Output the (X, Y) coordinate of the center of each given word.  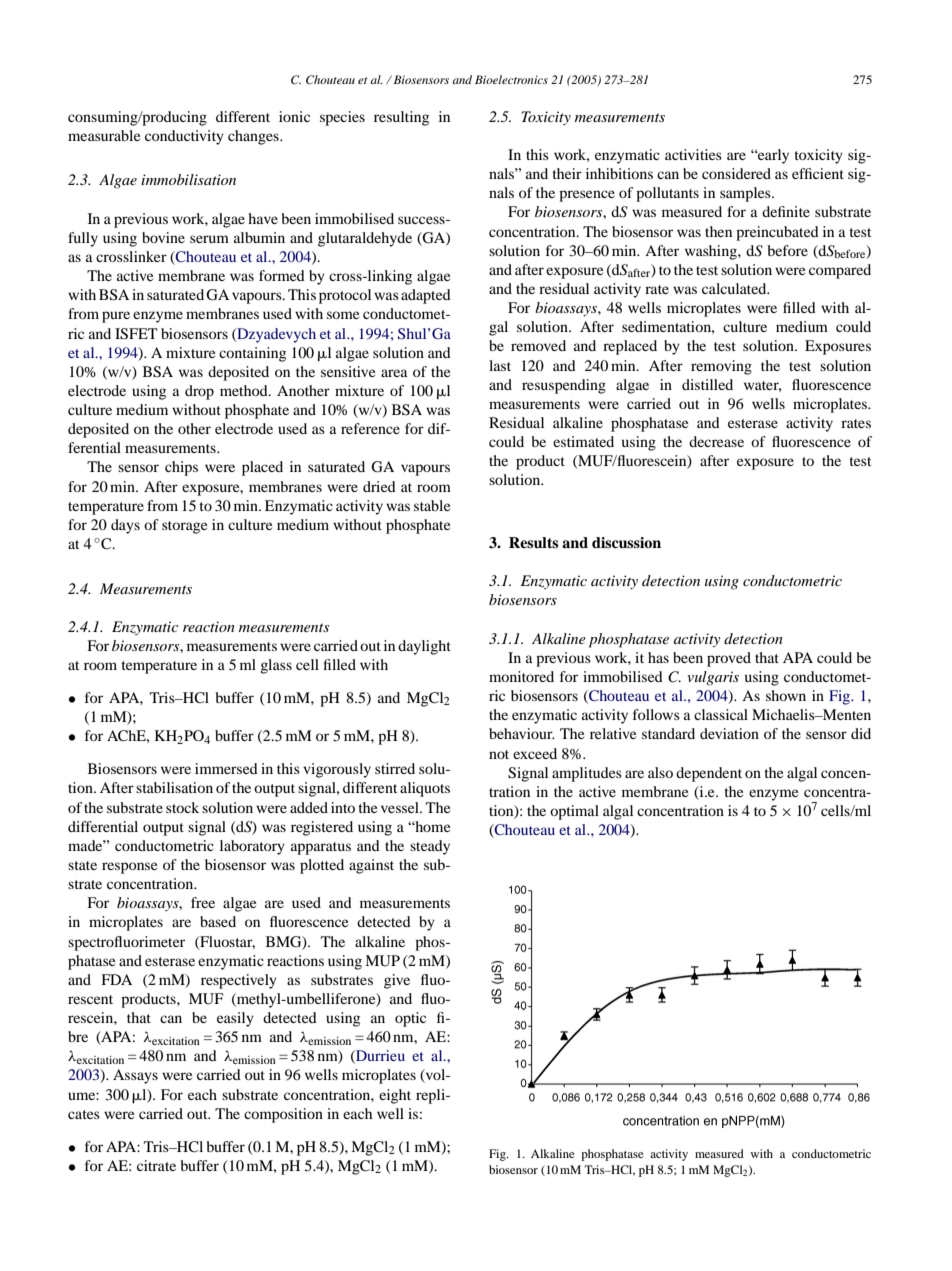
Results (533, 542)
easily (235, 1019)
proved (729, 659)
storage (184, 527)
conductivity (184, 137)
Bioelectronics (511, 79)
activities (693, 154)
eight (395, 1096)
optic (410, 1019)
